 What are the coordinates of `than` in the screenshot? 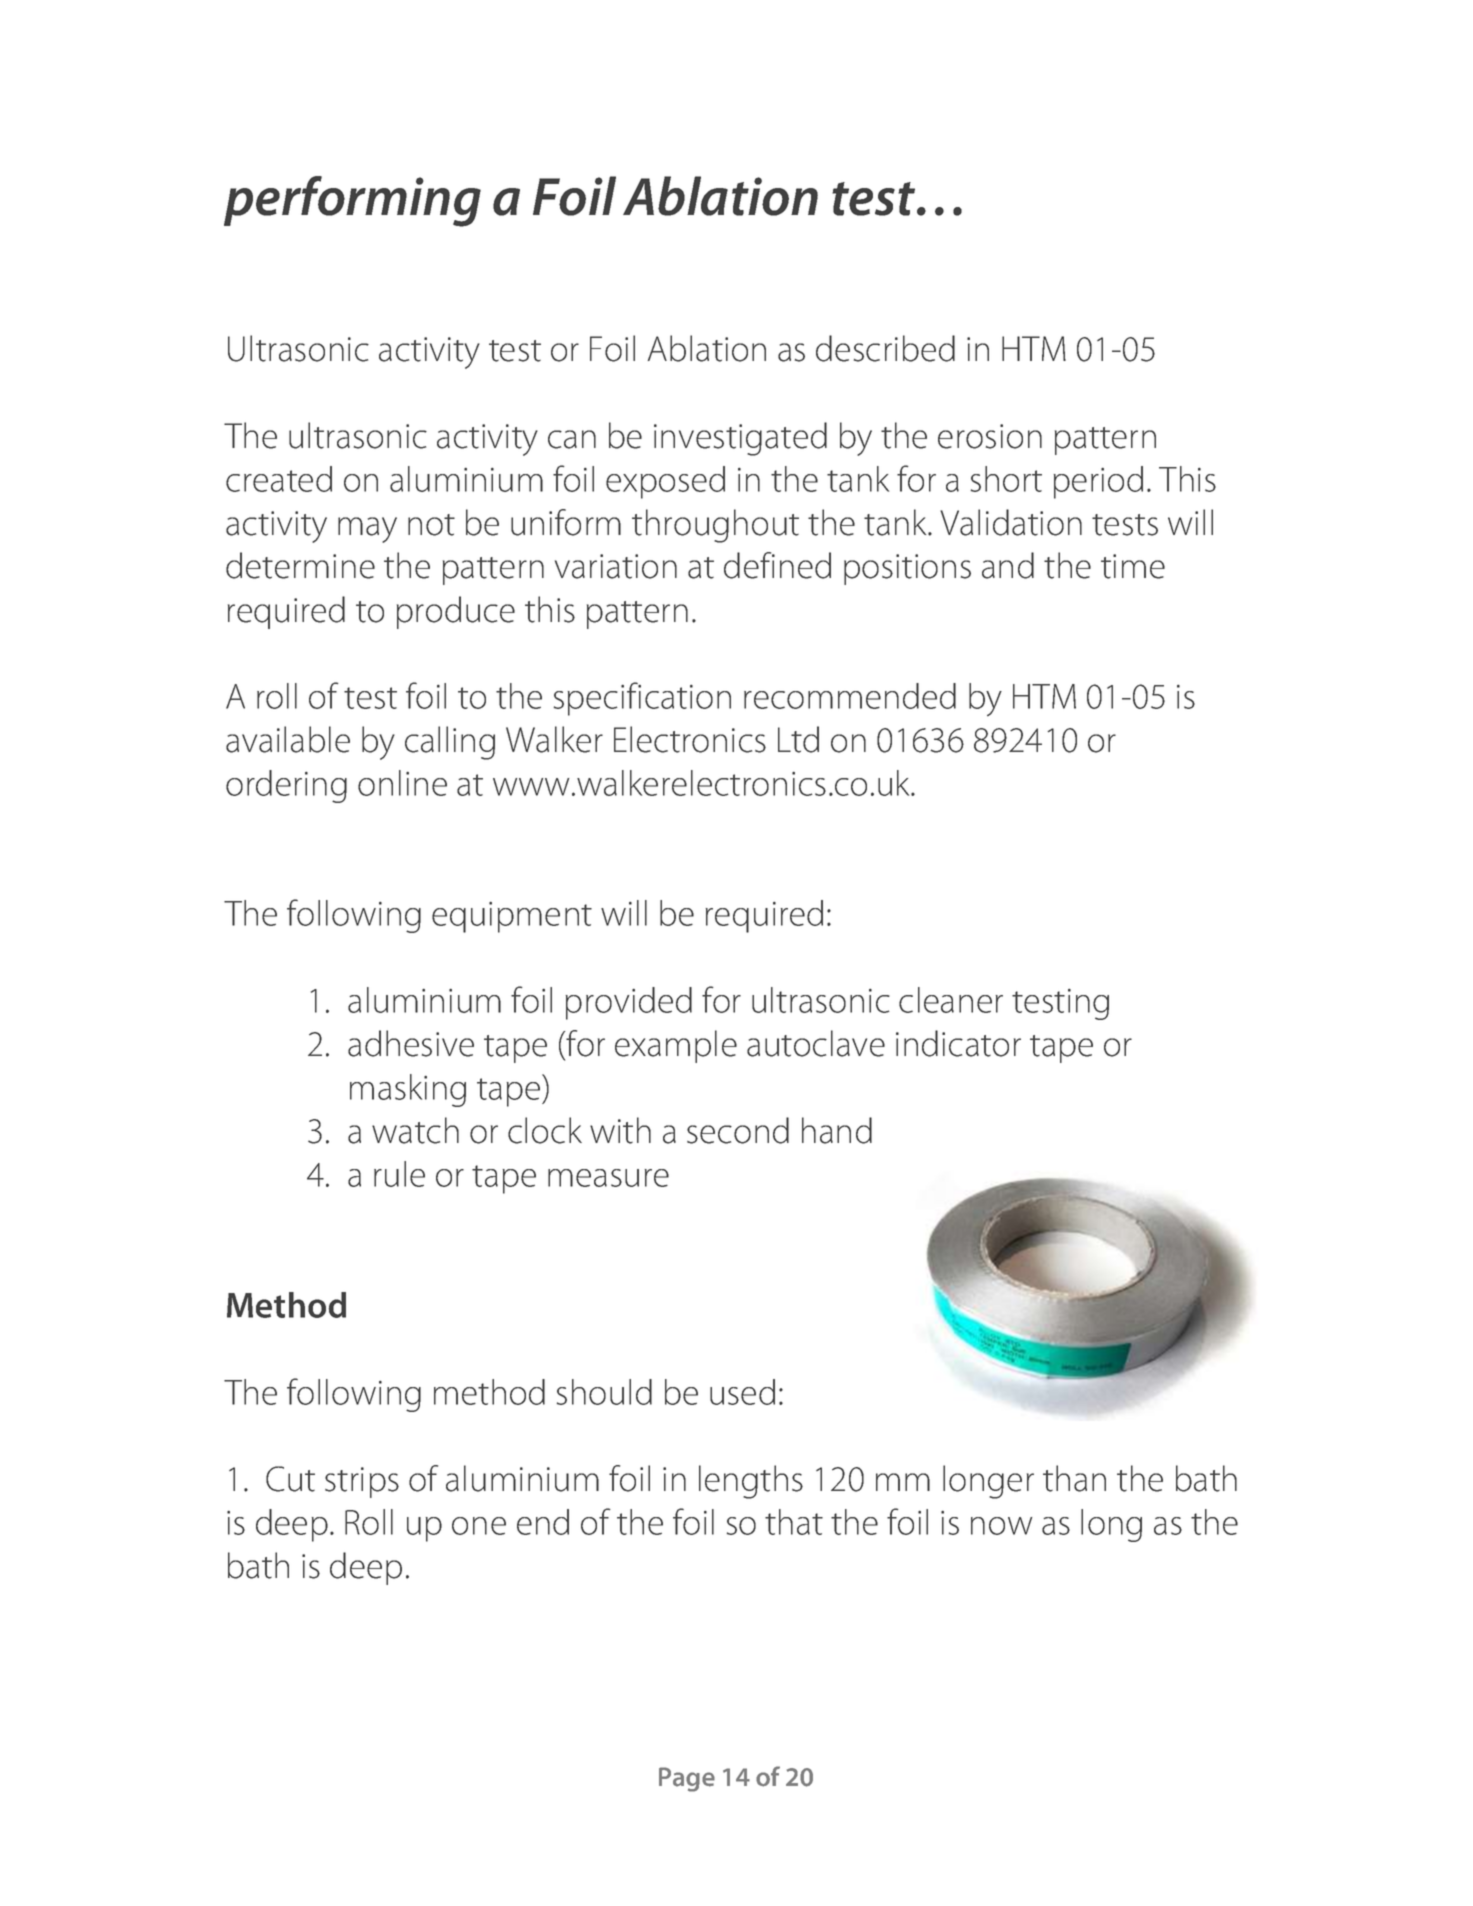 It's located at (1074, 1478).
